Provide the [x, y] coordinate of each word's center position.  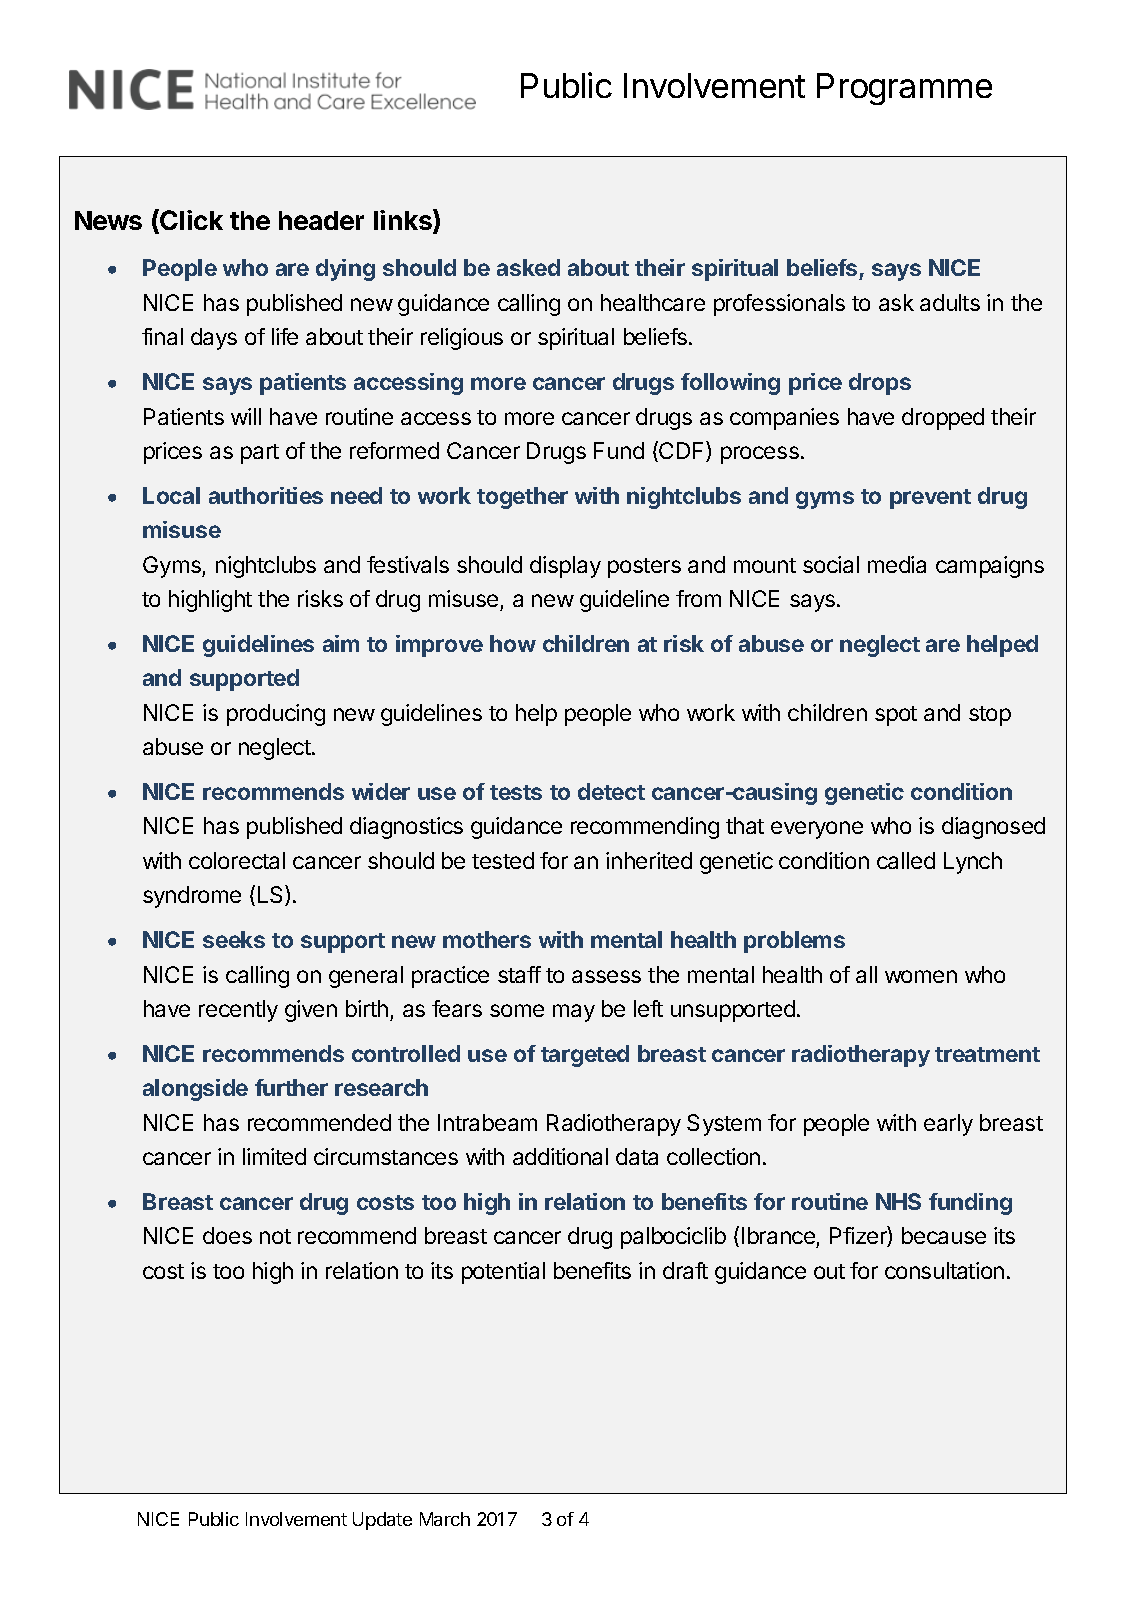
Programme [904, 89]
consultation [944, 1270]
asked [528, 267]
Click [190, 221]
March [445, 1519]
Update [382, 1521]
